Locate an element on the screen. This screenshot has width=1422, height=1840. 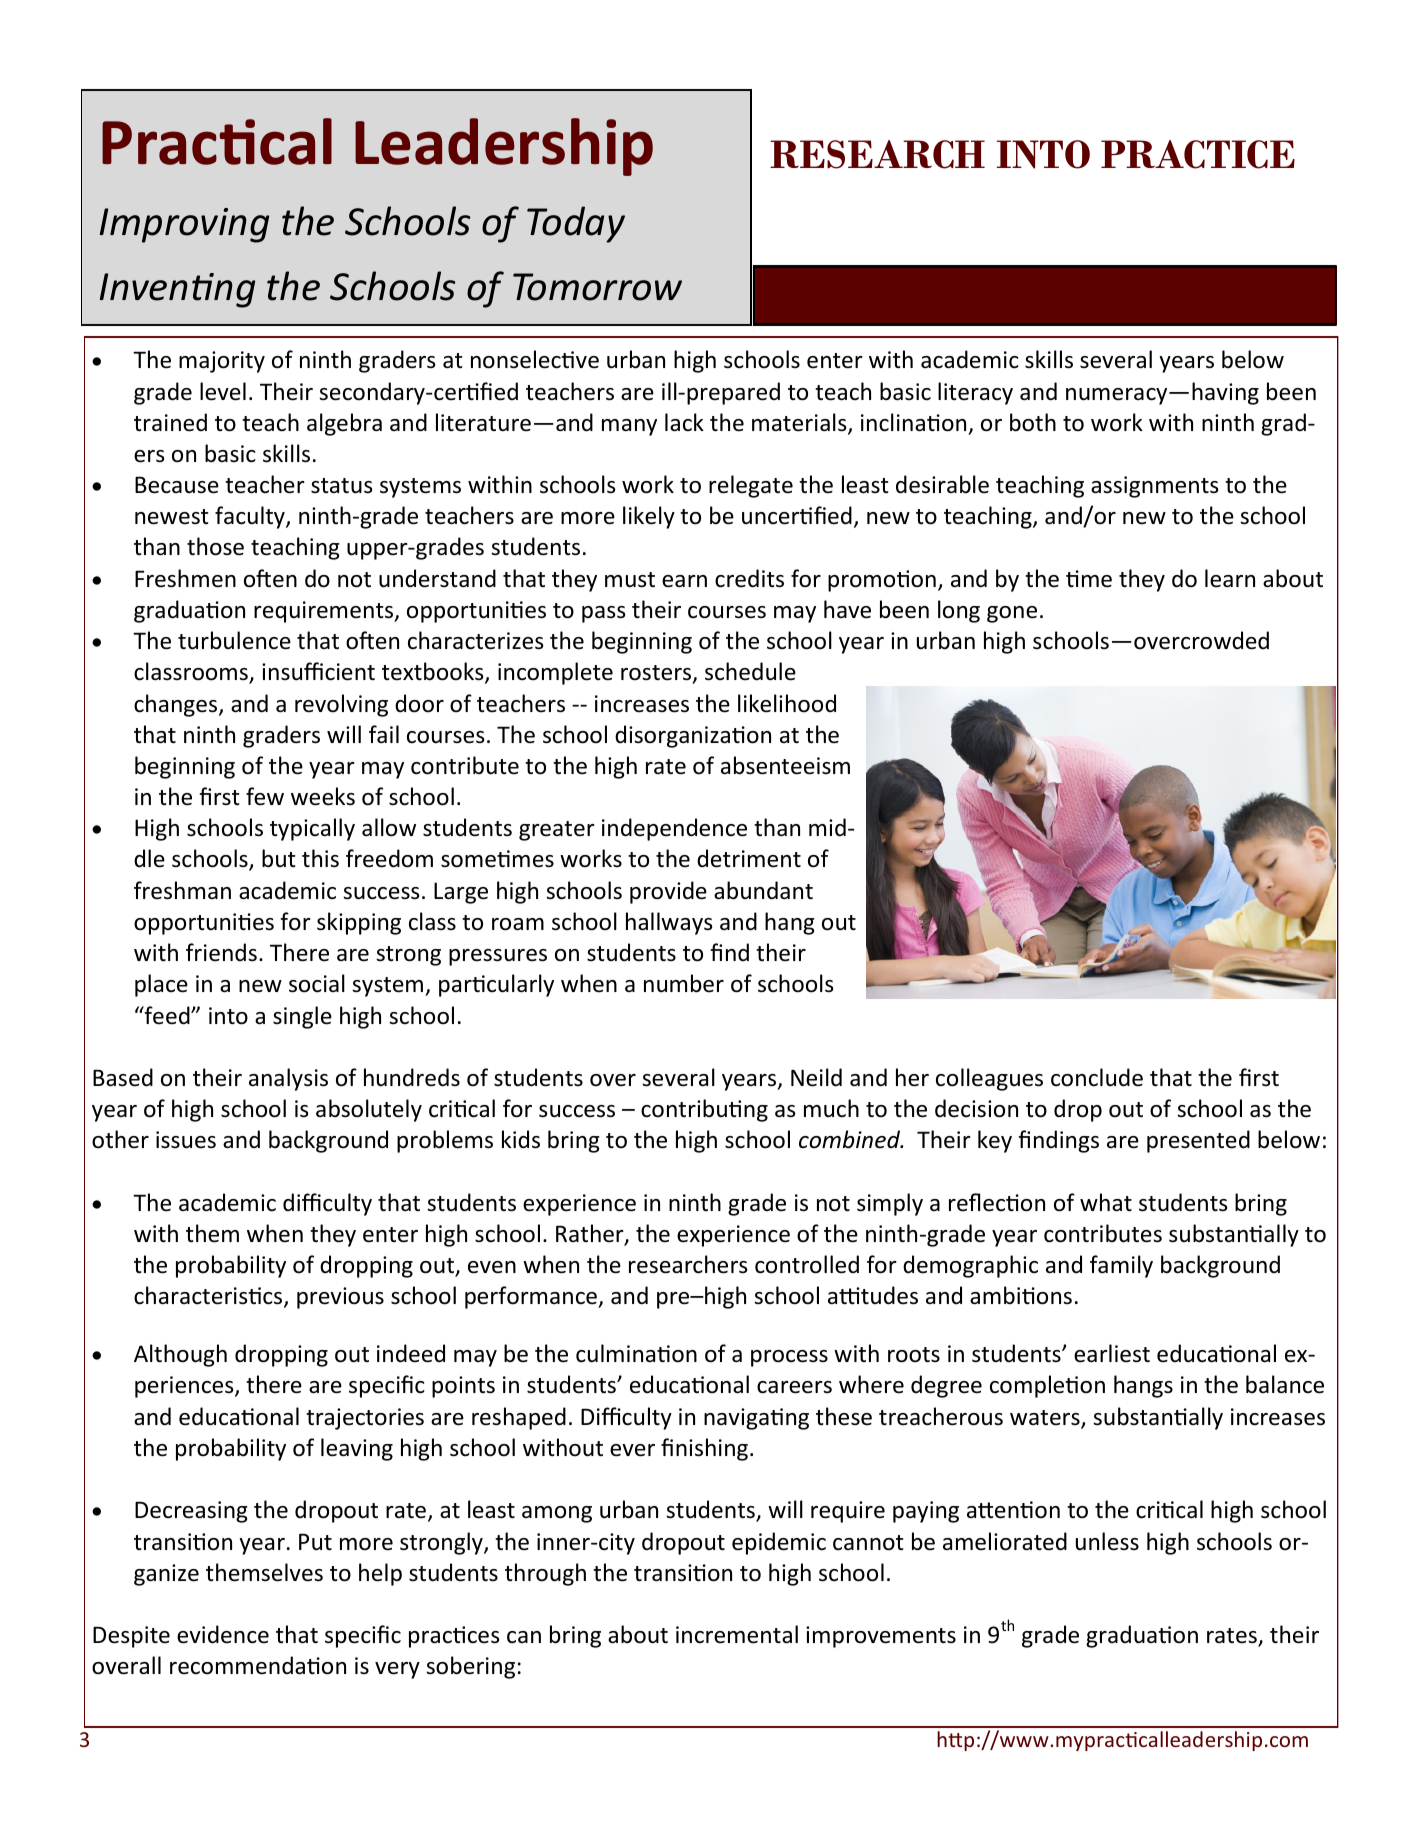
conclude is located at coordinates (1097, 1077).
